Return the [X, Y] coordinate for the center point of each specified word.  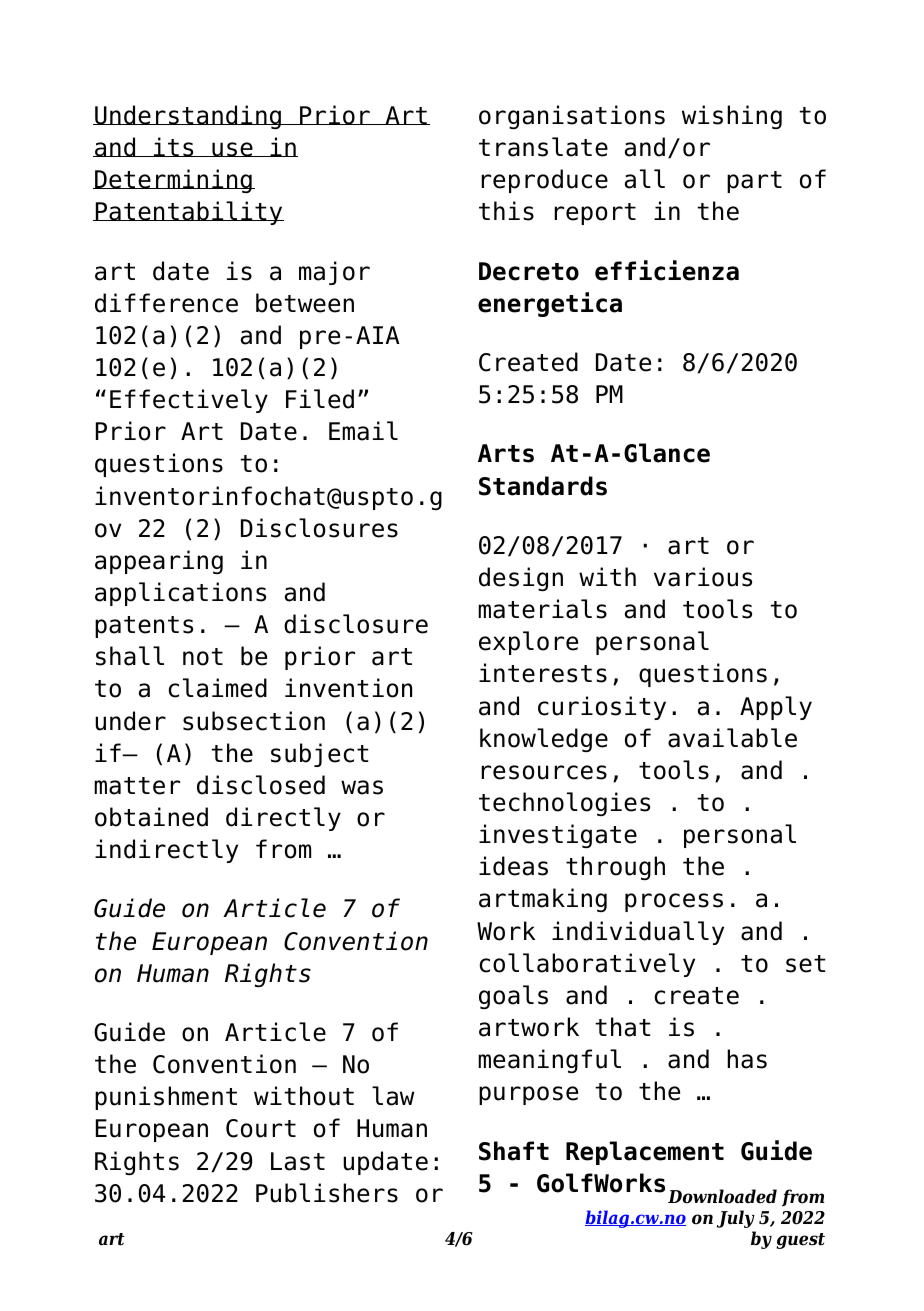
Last [298, 1161]
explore [528, 643]
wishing [732, 117]
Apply [776, 708]
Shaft [514, 1151]
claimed [218, 688]
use [232, 149]
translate [543, 147]
